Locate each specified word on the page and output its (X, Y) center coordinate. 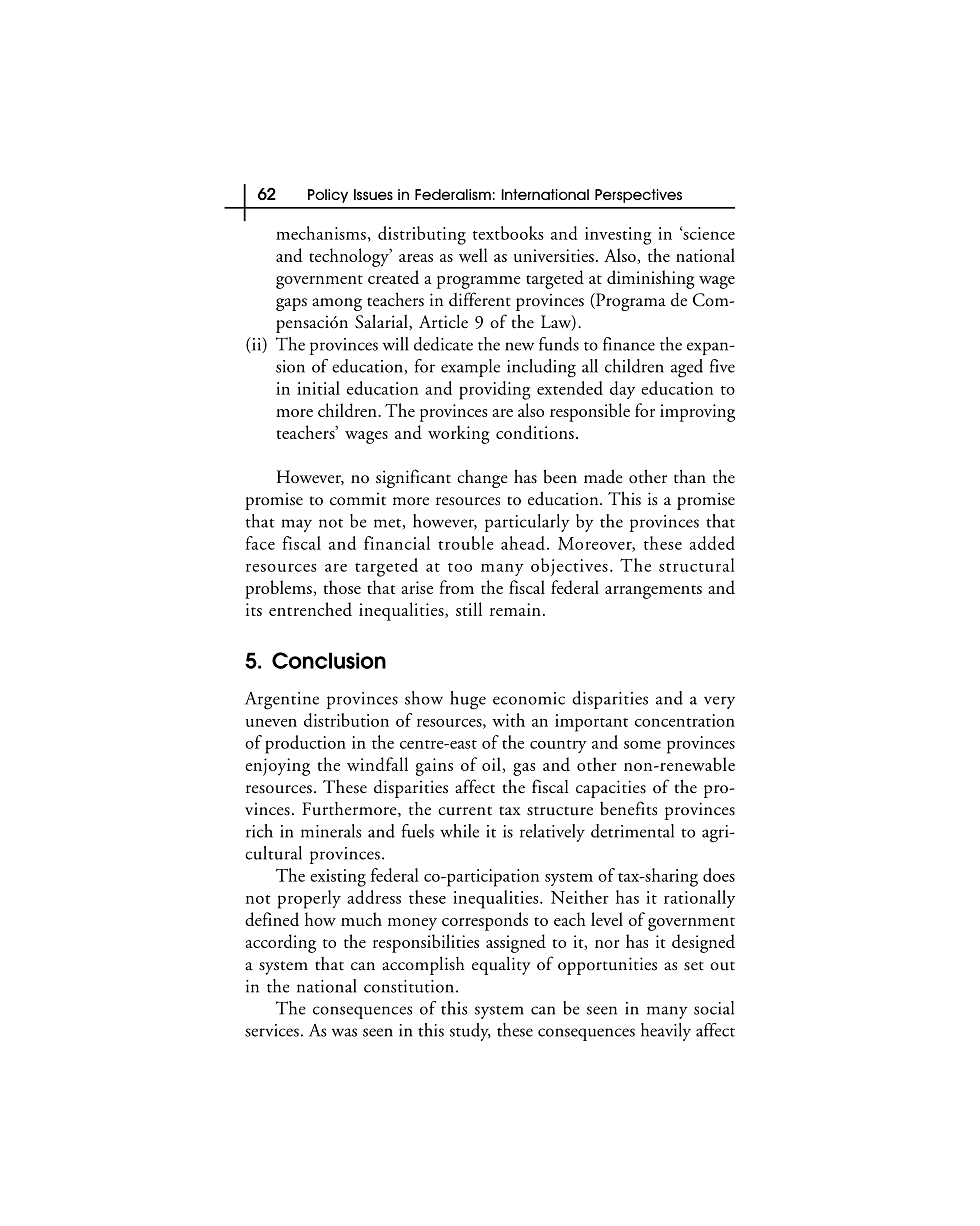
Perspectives (638, 196)
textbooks (508, 233)
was (344, 1032)
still (469, 609)
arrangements (653, 592)
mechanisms (321, 233)
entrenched (310, 609)
